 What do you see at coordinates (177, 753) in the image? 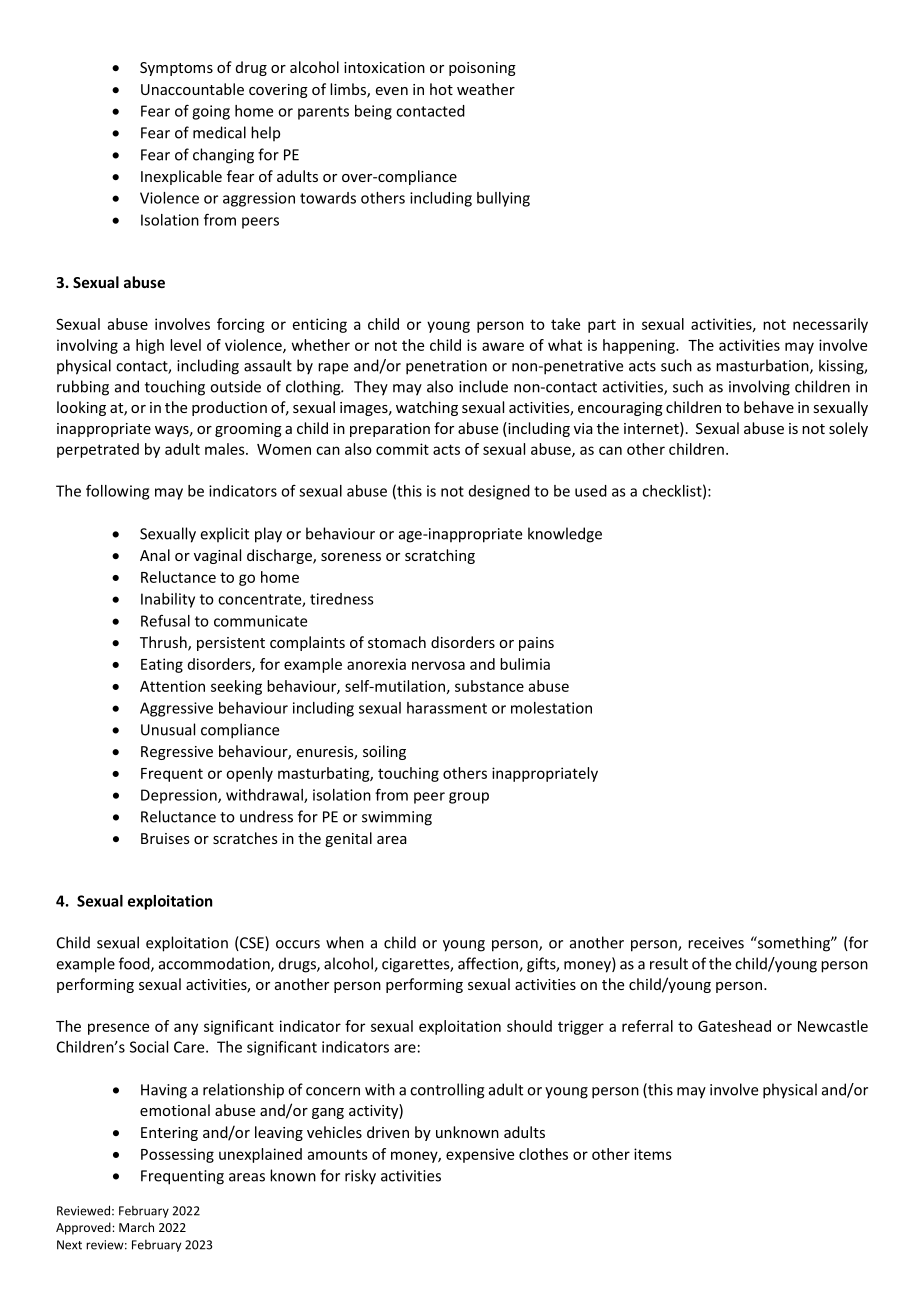
I see `Regressive` at bounding box center [177, 753].
